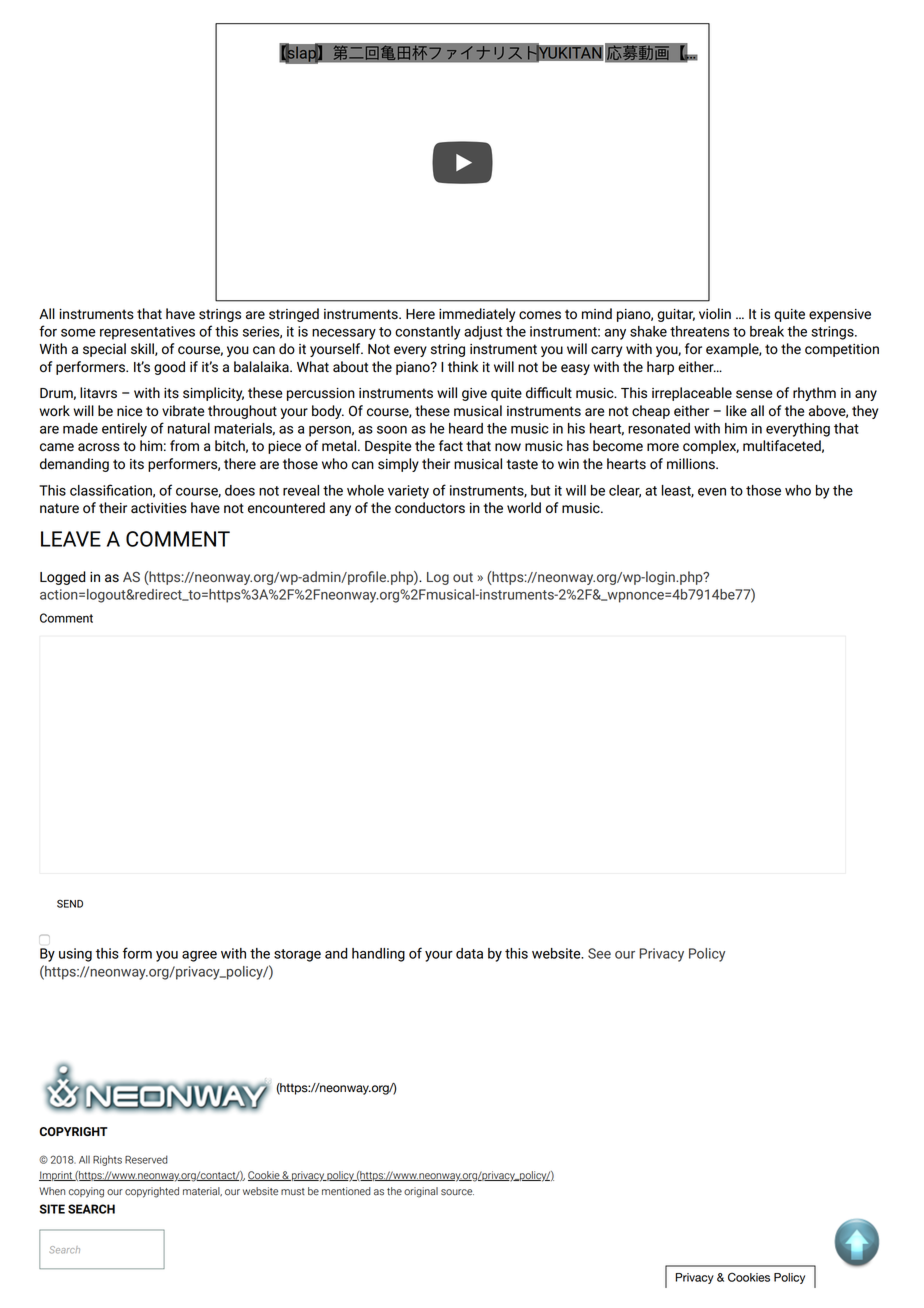 Image resolution: width=924 pixels, height=1308 pixels. Describe the element at coordinates (199, 956) in the image. I see `agree` at that location.
